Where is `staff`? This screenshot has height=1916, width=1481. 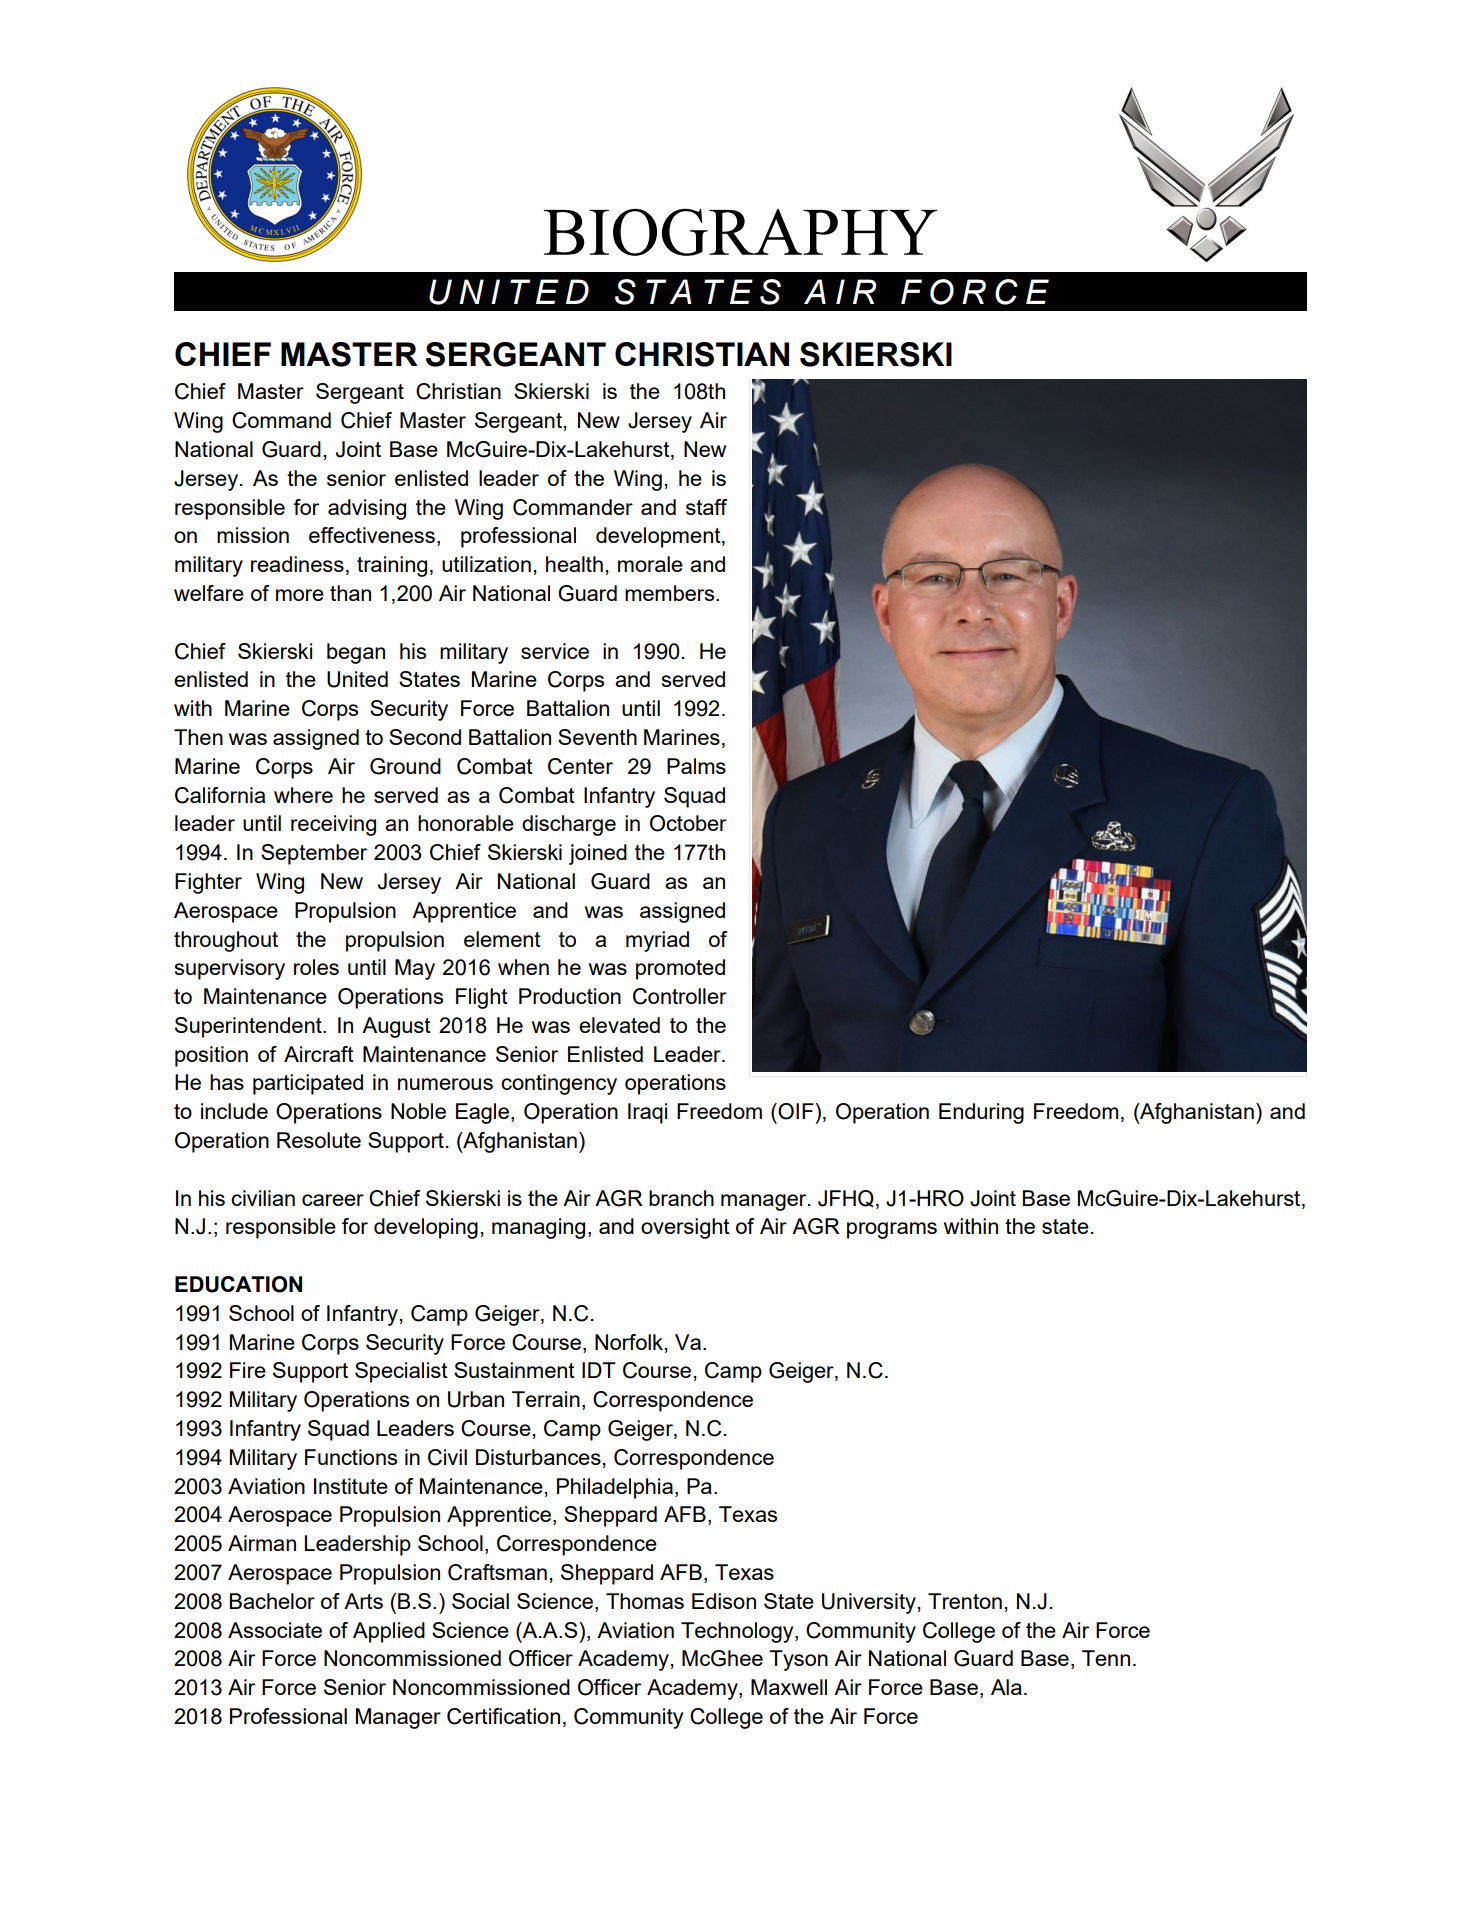
staff is located at coordinates (706, 507).
